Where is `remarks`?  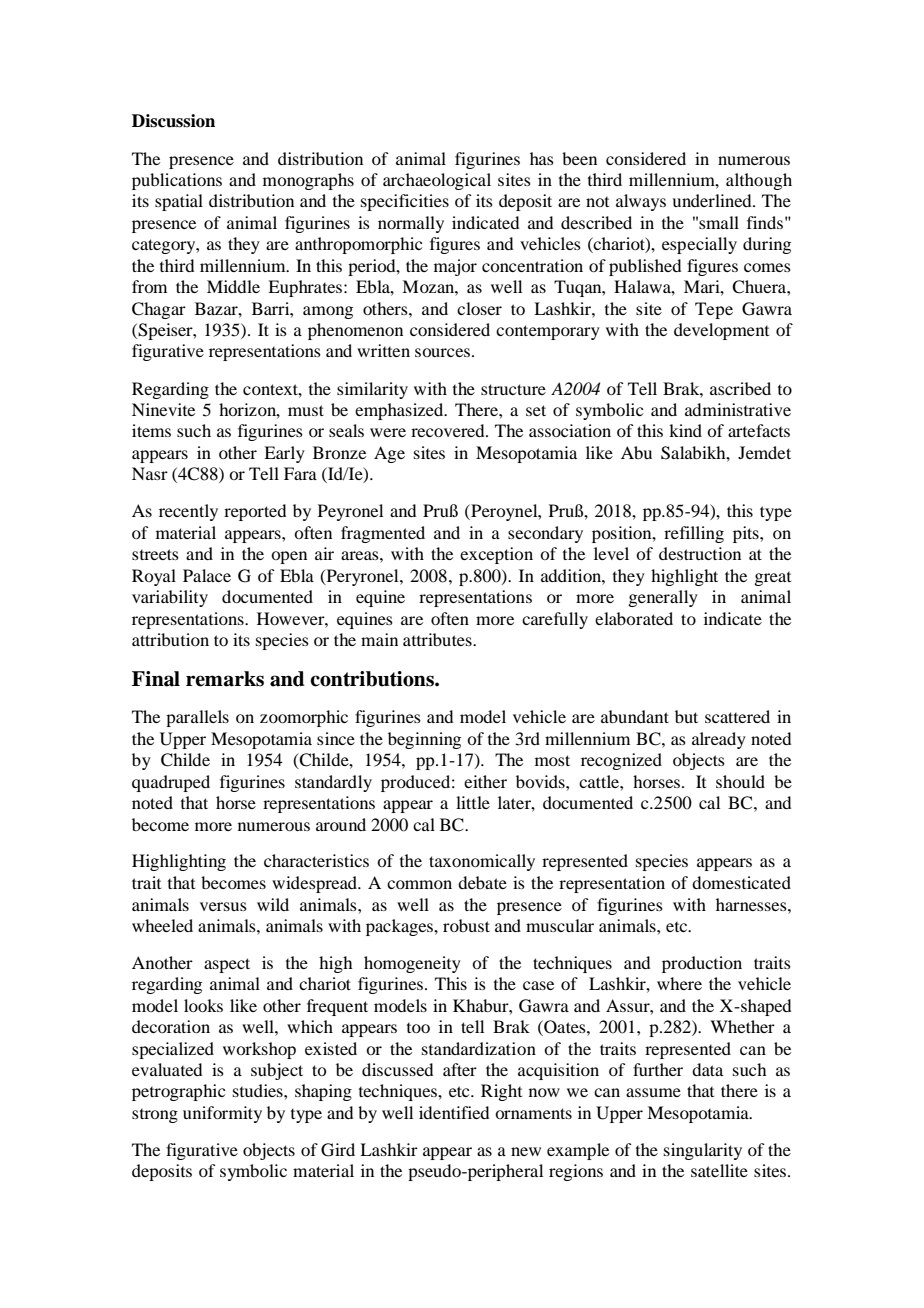 remarks is located at coordinates (225, 679).
